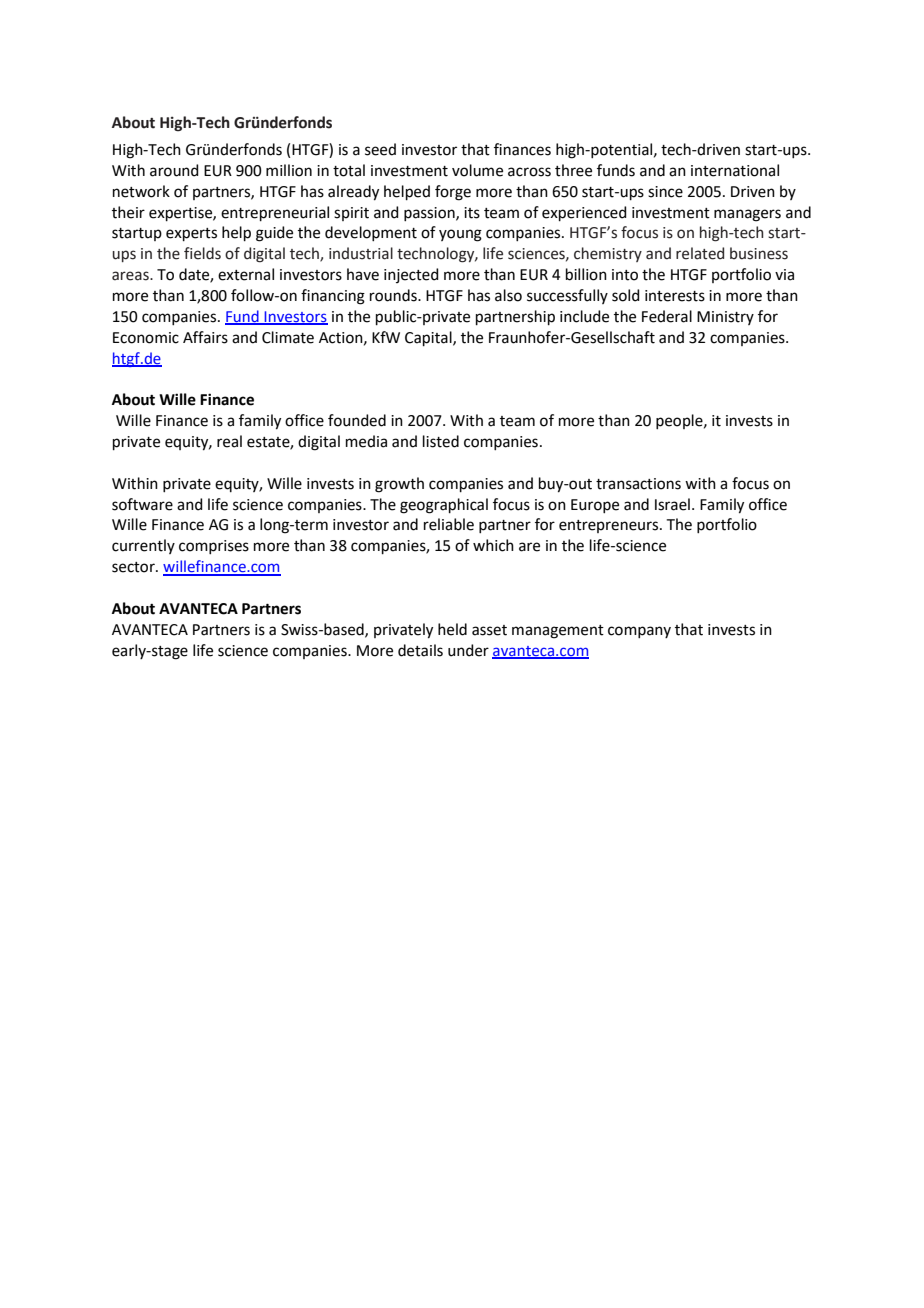  I want to click on Ministry, so click(725, 318).
